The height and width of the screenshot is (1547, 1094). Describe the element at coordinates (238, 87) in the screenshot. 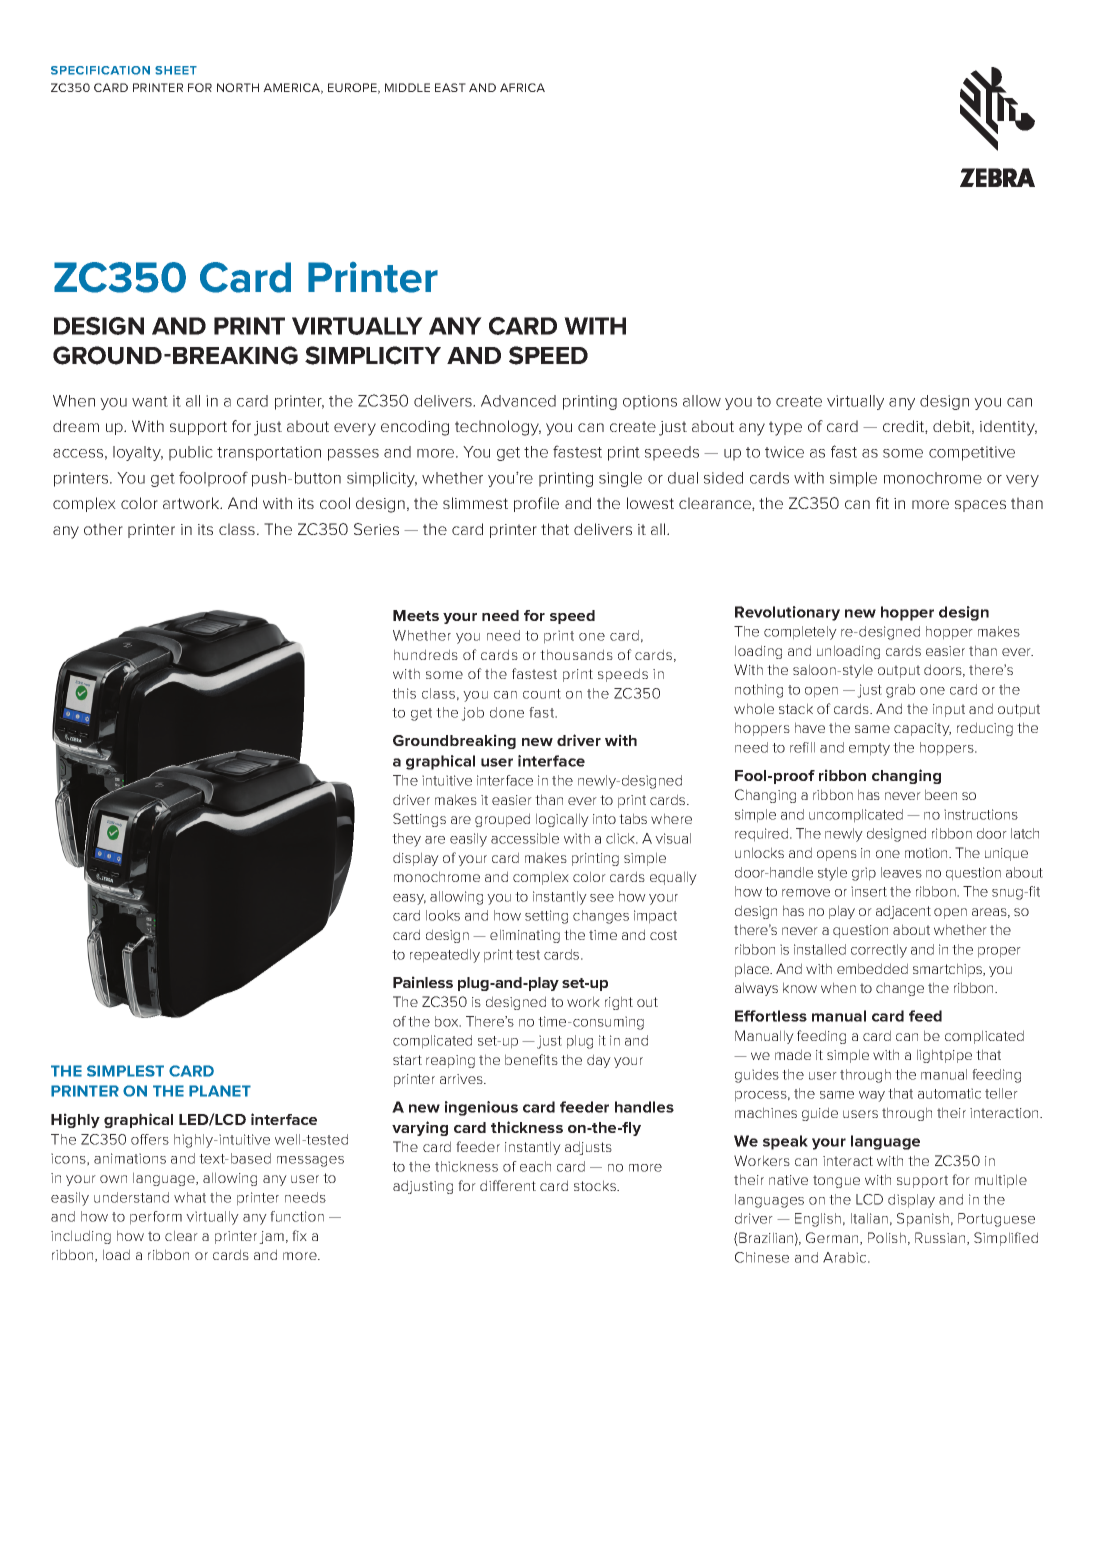

I see `NORTH` at that location.
